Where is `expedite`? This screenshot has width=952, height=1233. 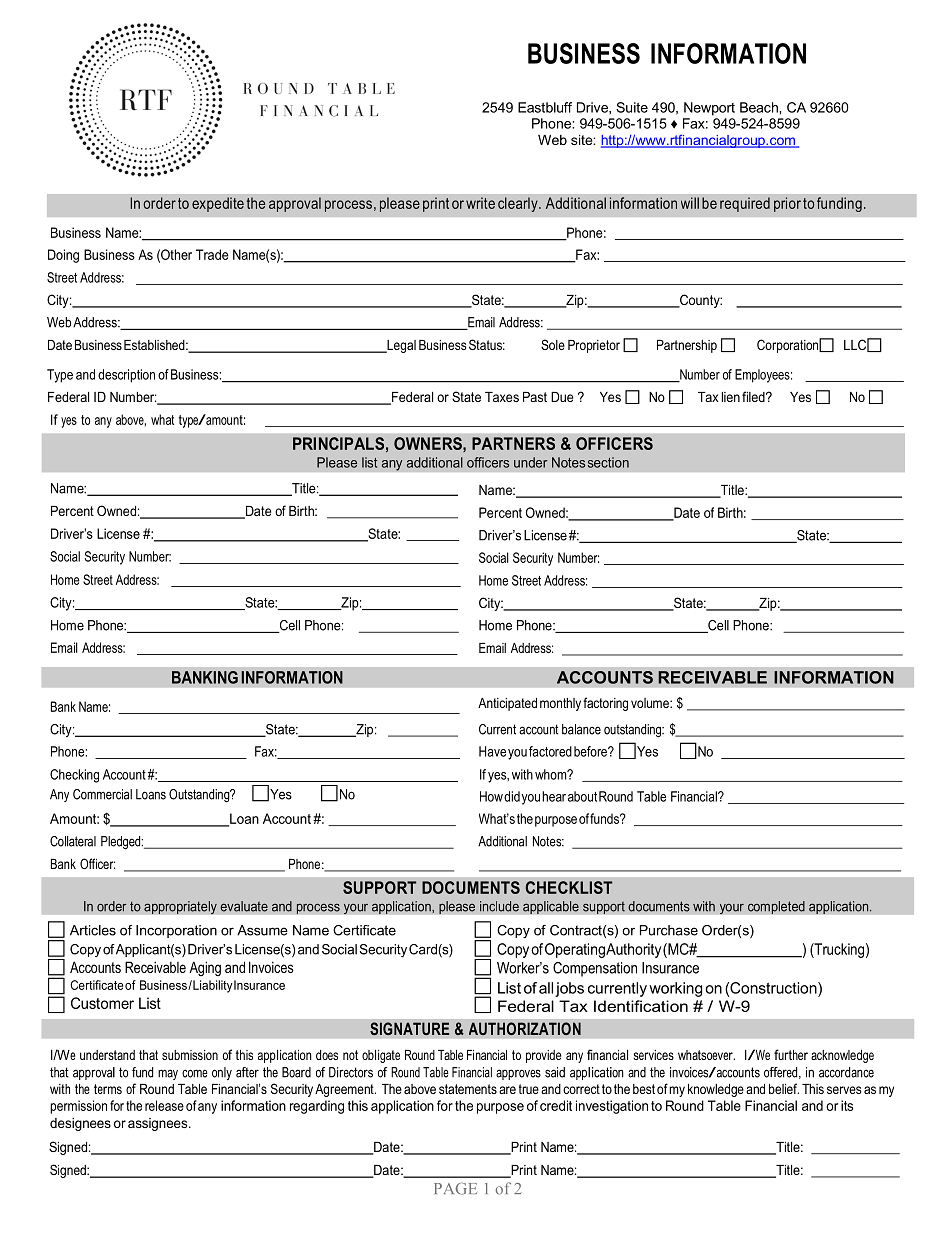 expedite is located at coordinates (218, 204).
